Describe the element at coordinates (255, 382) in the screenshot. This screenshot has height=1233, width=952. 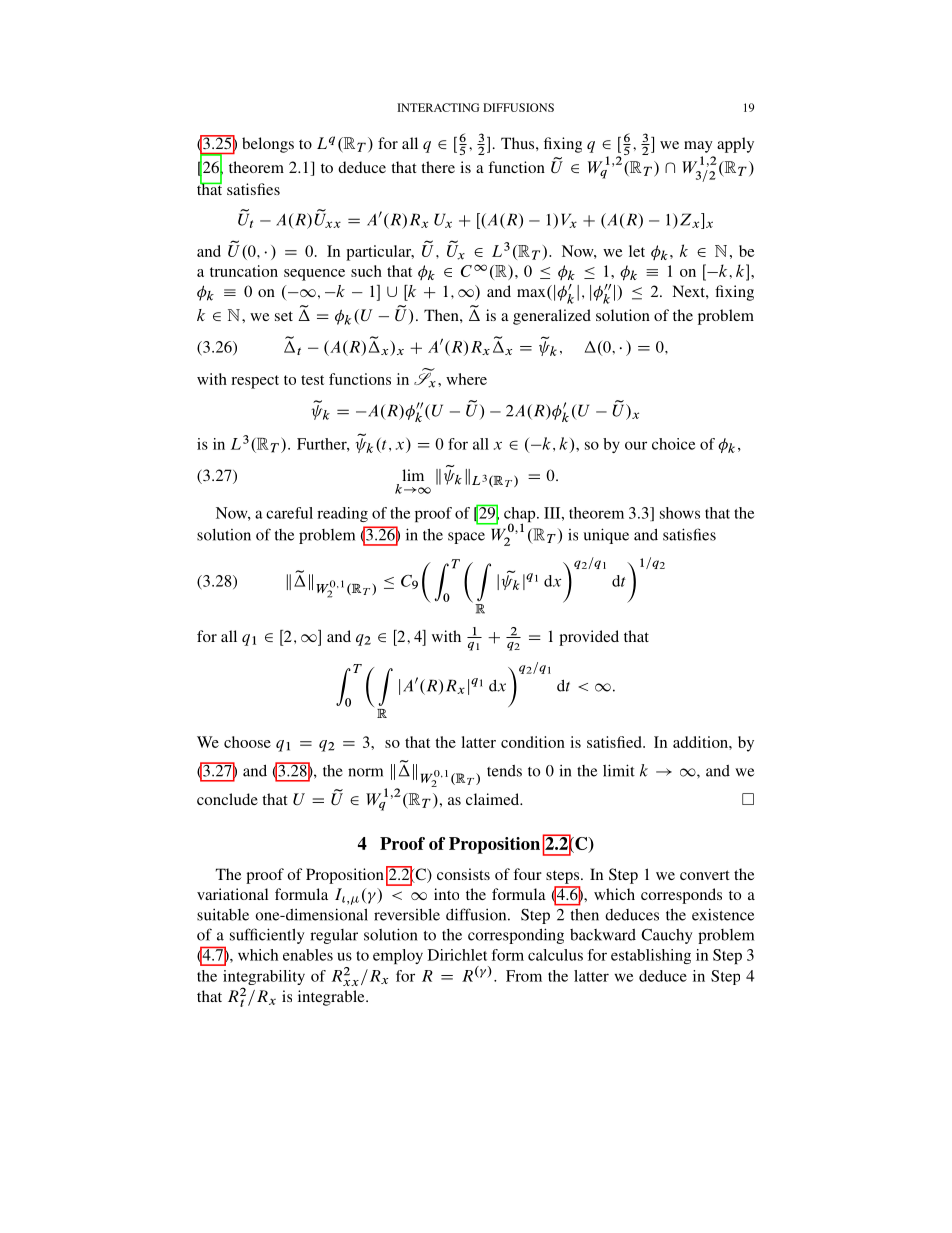
I see `respect` at that location.
